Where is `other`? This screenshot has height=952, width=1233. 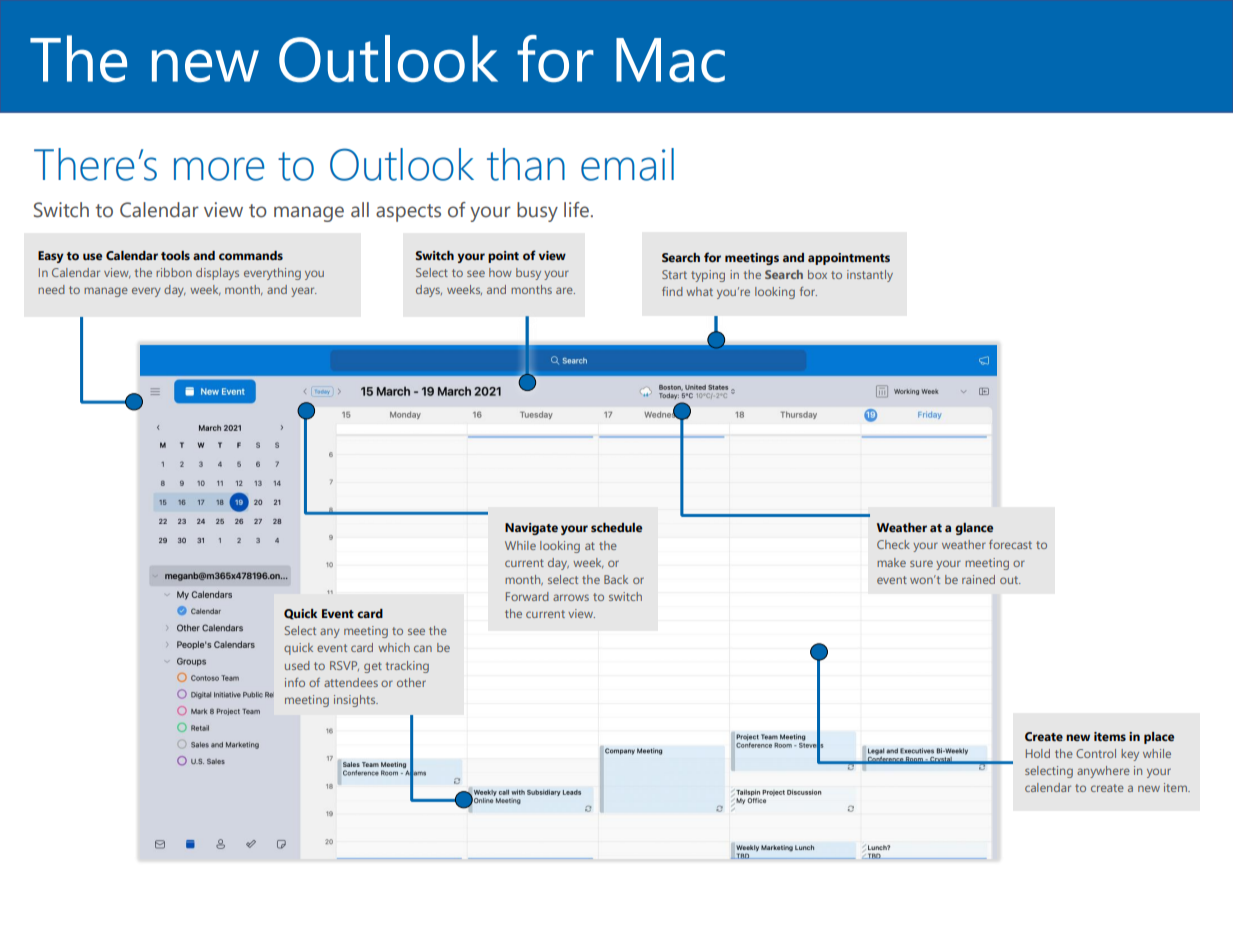
other is located at coordinates (411, 682).
